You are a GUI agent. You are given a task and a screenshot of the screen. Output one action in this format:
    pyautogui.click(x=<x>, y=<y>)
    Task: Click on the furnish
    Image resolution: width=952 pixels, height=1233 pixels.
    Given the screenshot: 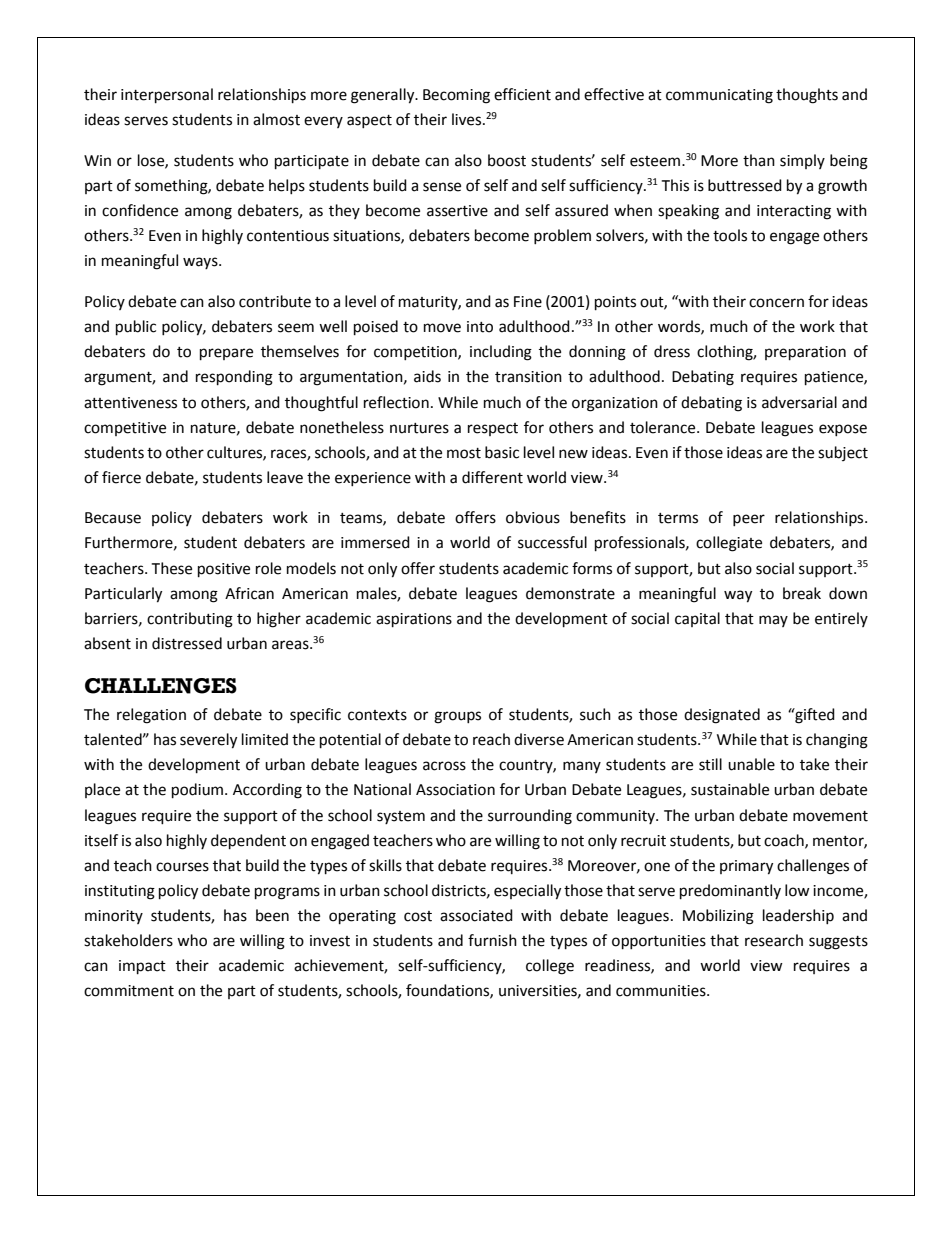 What is the action you would take?
    pyautogui.click(x=492, y=940)
